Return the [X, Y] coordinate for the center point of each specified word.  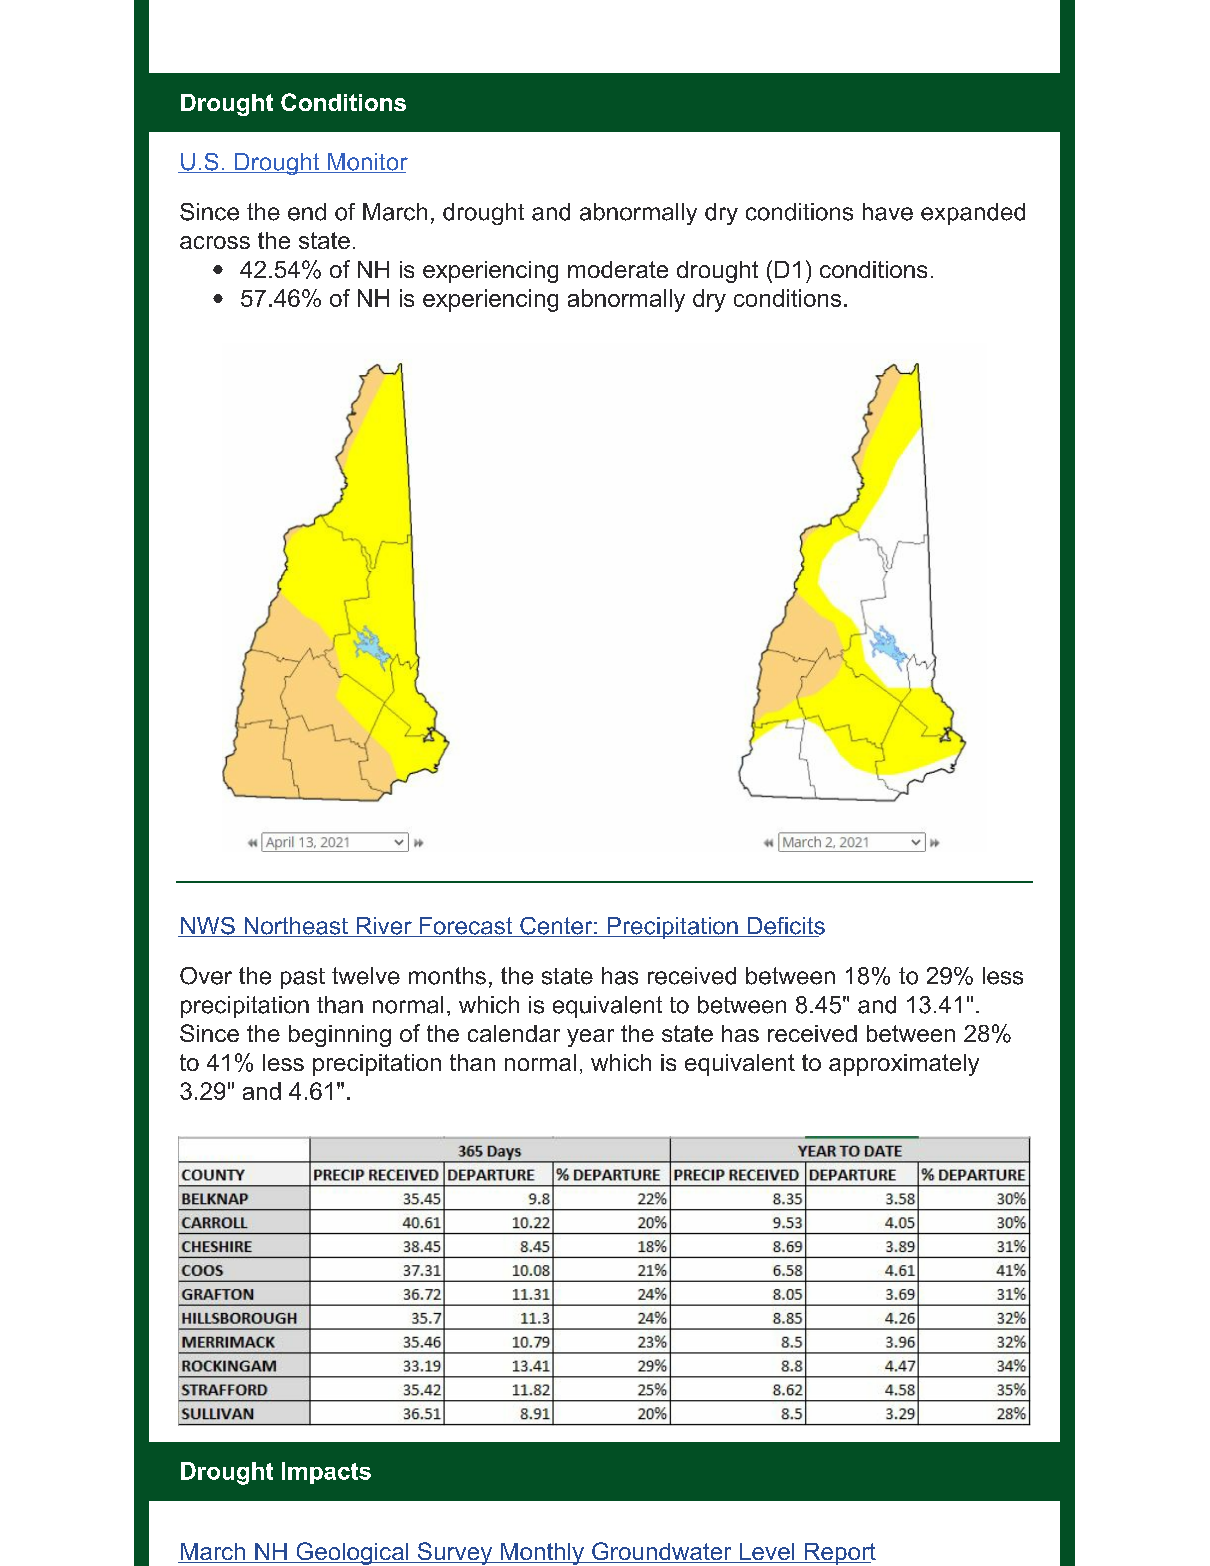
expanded [973, 214]
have [888, 212]
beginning [340, 1036]
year [590, 1038]
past [303, 978]
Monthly [542, 1554]
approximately [904, 1065]
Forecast [466, 927]
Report [839, 1554]
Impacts [326, 1473]
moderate [618, 269]
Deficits [785, 927]
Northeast [296, 927]
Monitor [367, 163]
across [215, 242]
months [447, 976]
